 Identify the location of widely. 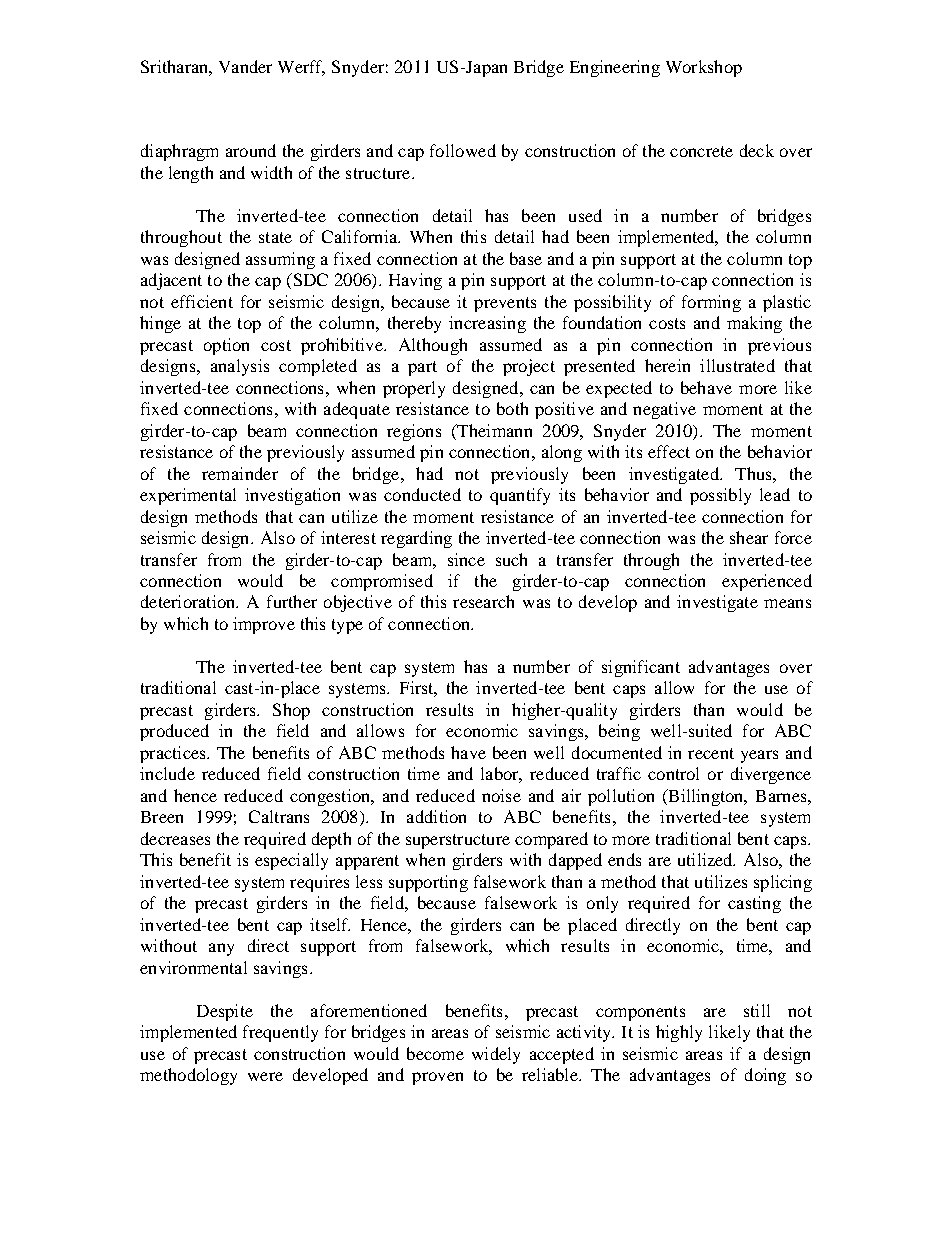
(496, 1055).
